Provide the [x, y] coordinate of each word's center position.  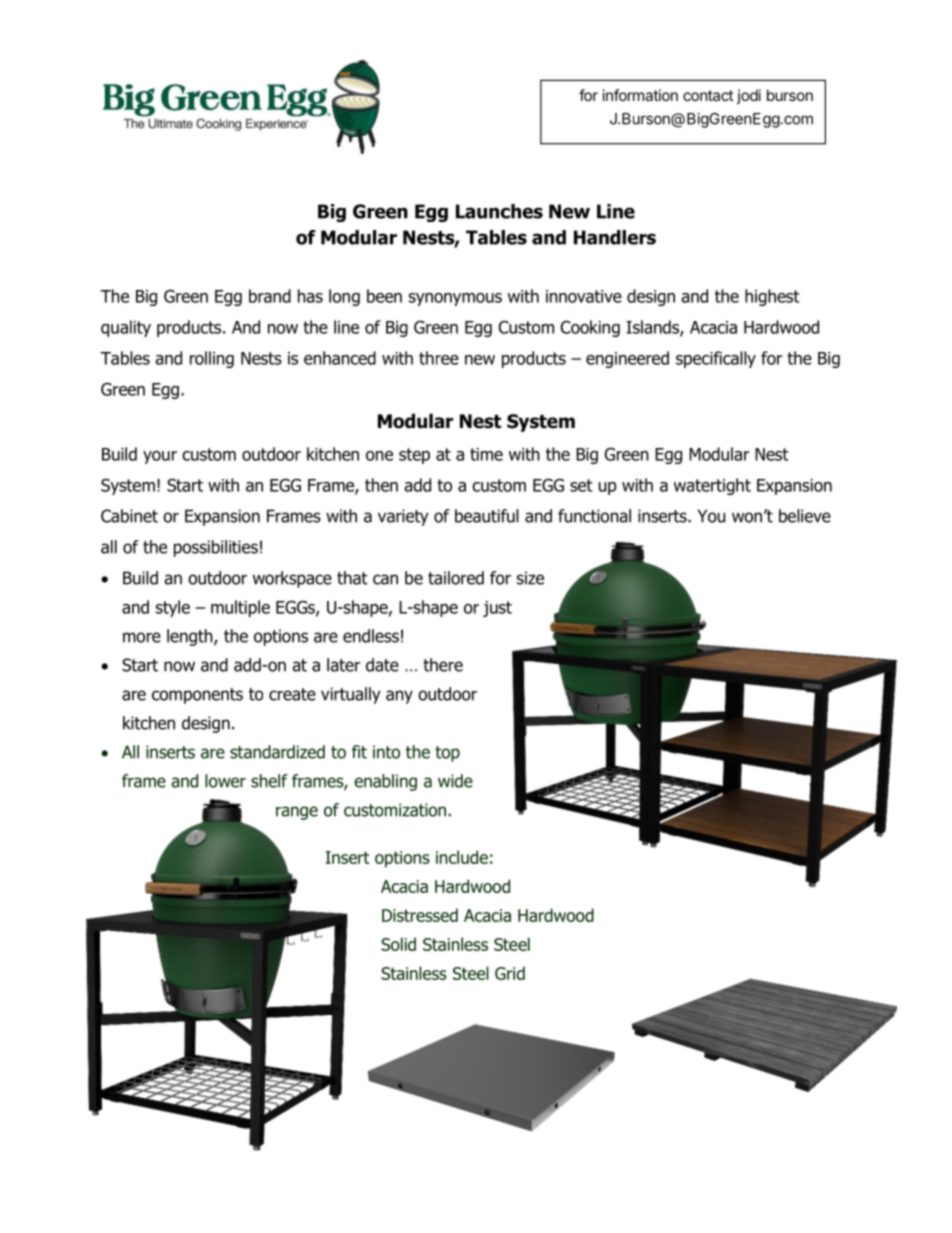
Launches [499, 211]
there [443, 665]
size [530, 578]
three [439, 358]
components [197, 696]
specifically [716, 359]
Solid [398, 944]
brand [270, 296]
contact [708, 95]
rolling [212, 359]
